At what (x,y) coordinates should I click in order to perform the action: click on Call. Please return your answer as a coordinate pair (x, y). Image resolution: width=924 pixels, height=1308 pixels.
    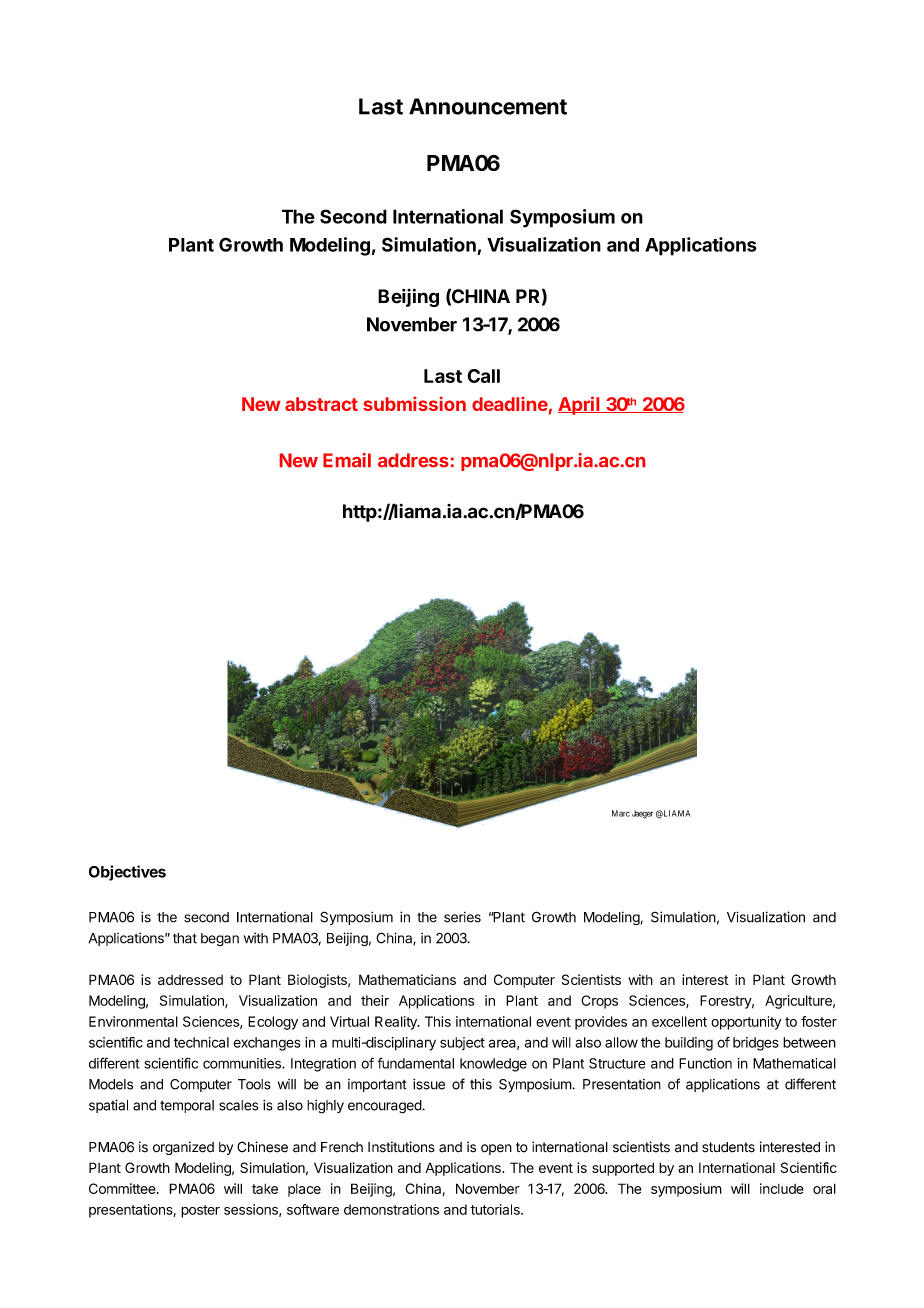
    Looking at the image, I should click on (484, 376).
